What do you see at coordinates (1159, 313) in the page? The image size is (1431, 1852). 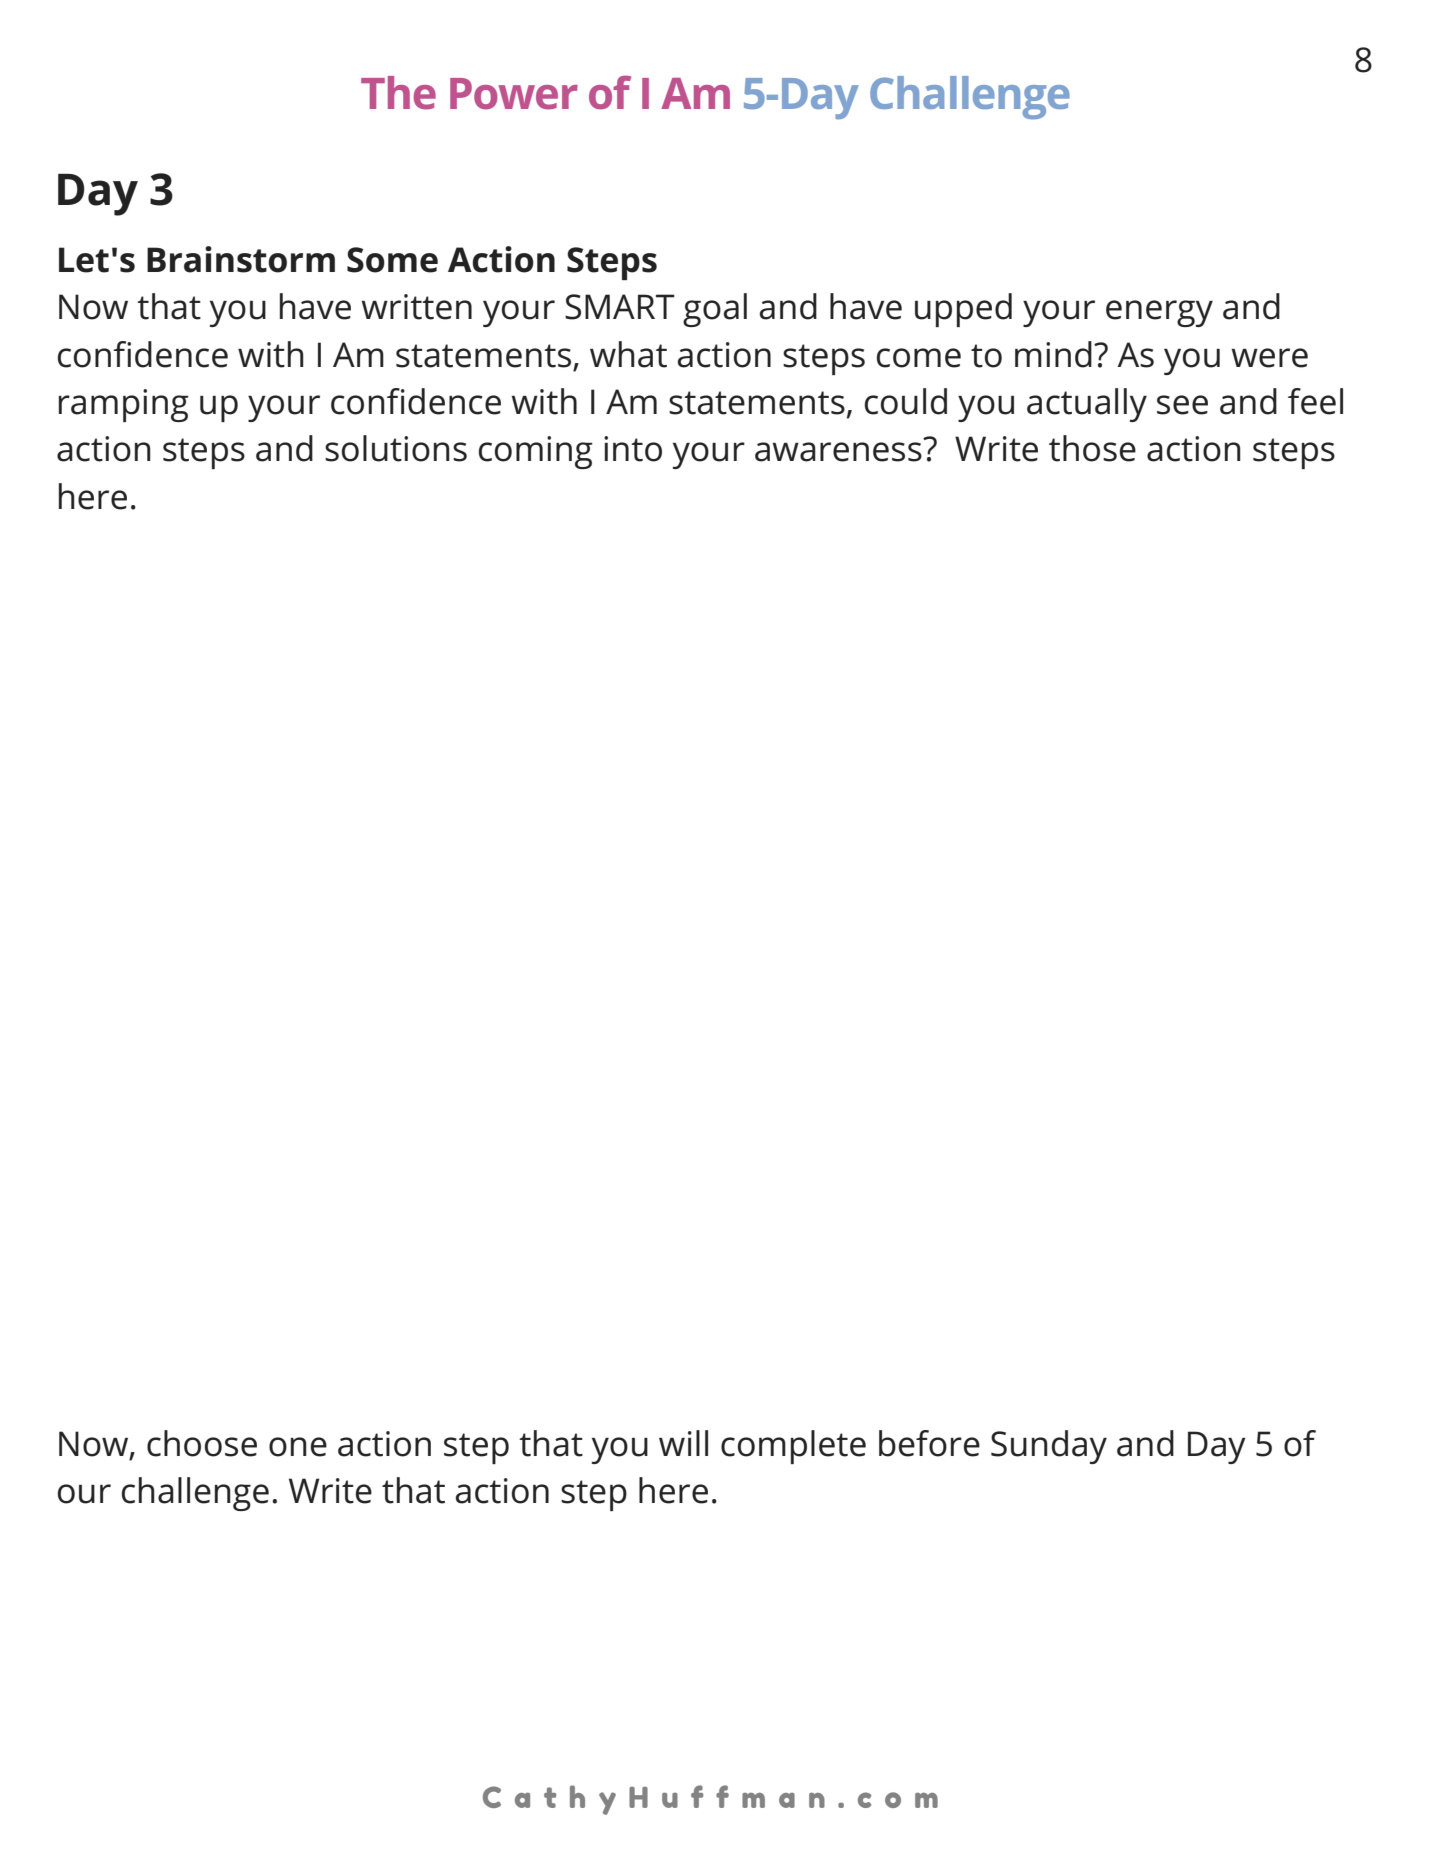 I see `energy` at bounding box center [1159, 313].
